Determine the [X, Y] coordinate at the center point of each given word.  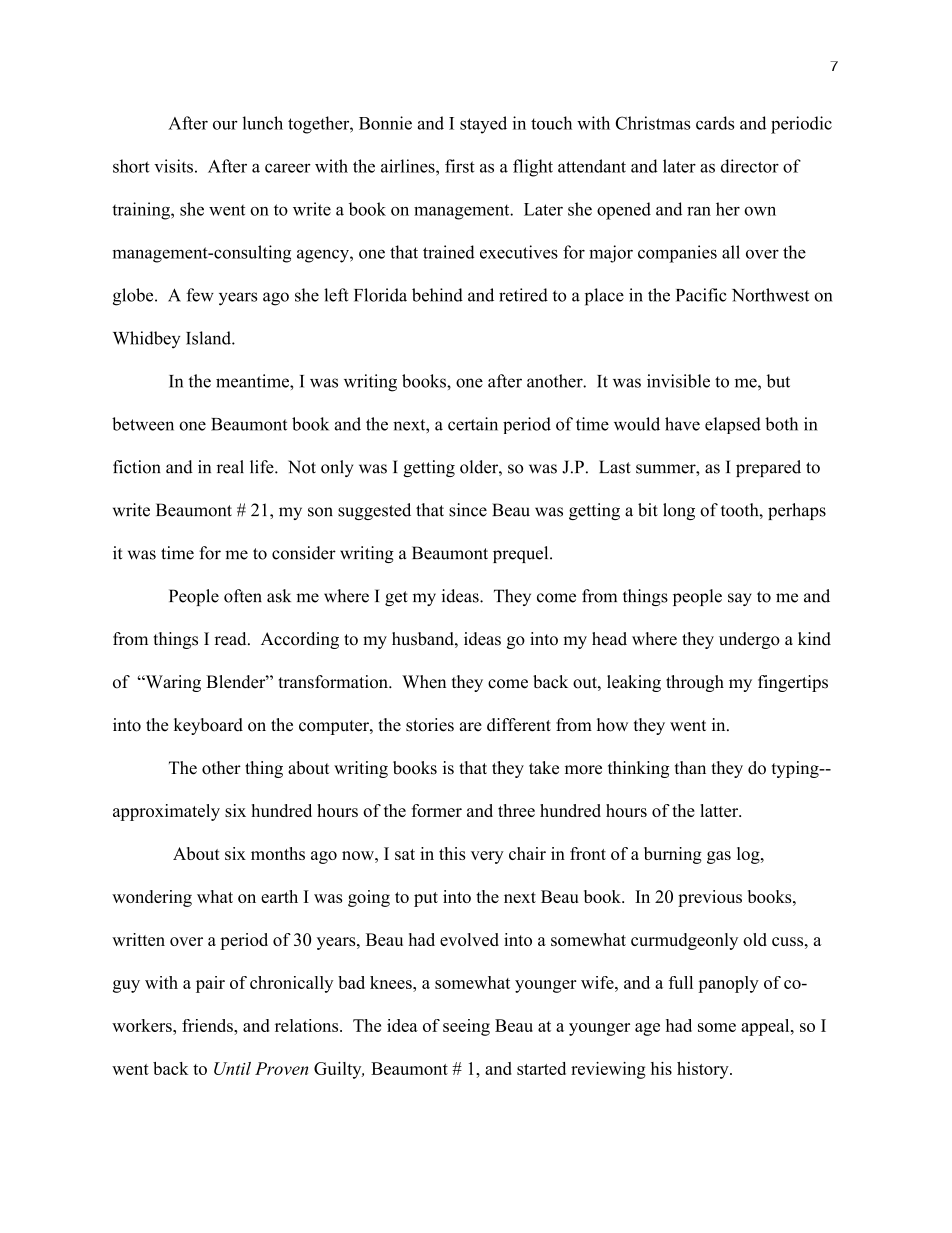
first [460, 166]
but [778, 381]
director [750, 166]
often [243, 596]
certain [473, 424]
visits [173, 166]
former [436, 810]
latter [720, 810]
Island [209, 338]
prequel [522, 554]
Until [232, 1068]
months [278, 853]
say [740, 599]
